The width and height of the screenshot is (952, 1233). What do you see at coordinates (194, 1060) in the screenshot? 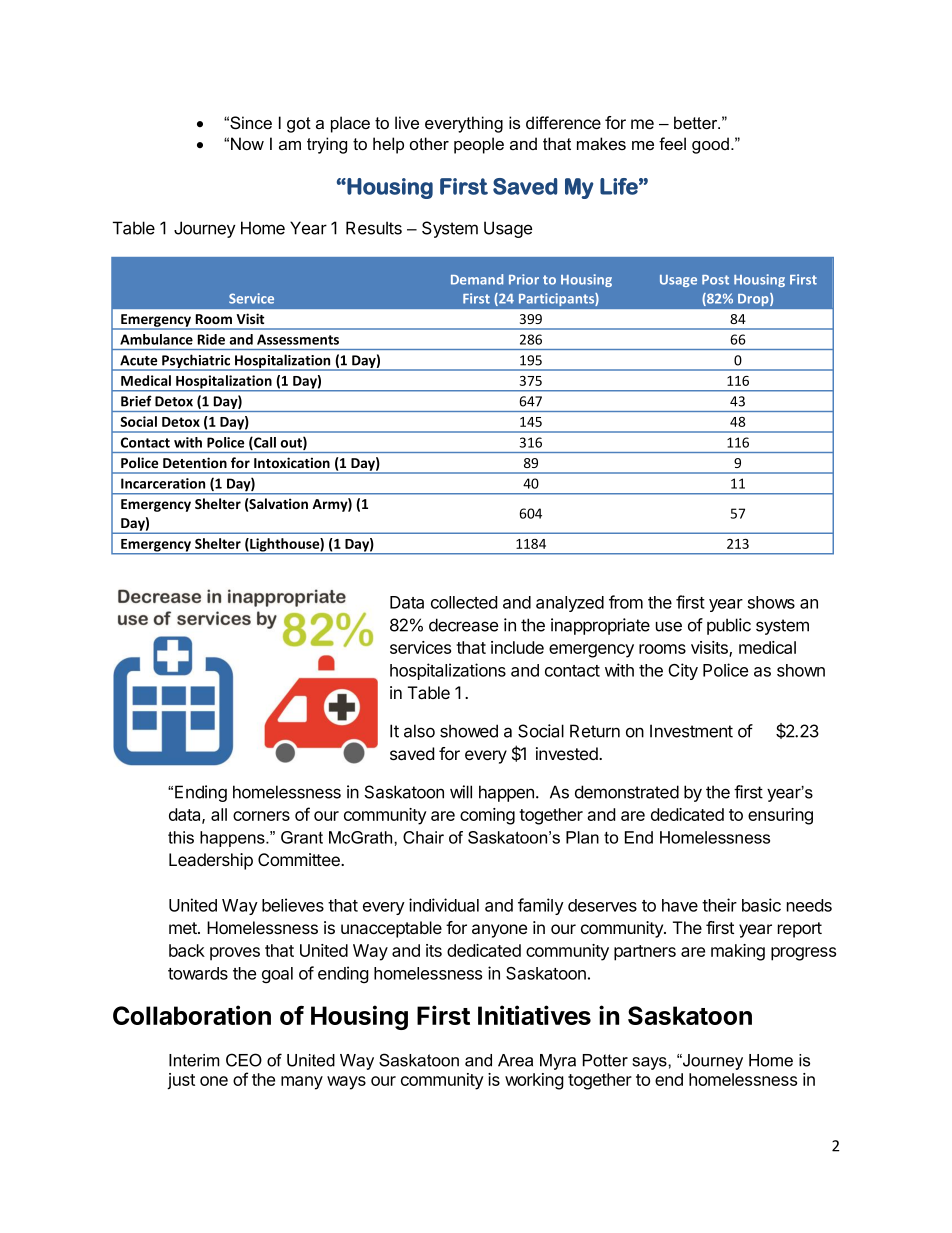
I see `Interim` at bounding box center [194, 1060].
